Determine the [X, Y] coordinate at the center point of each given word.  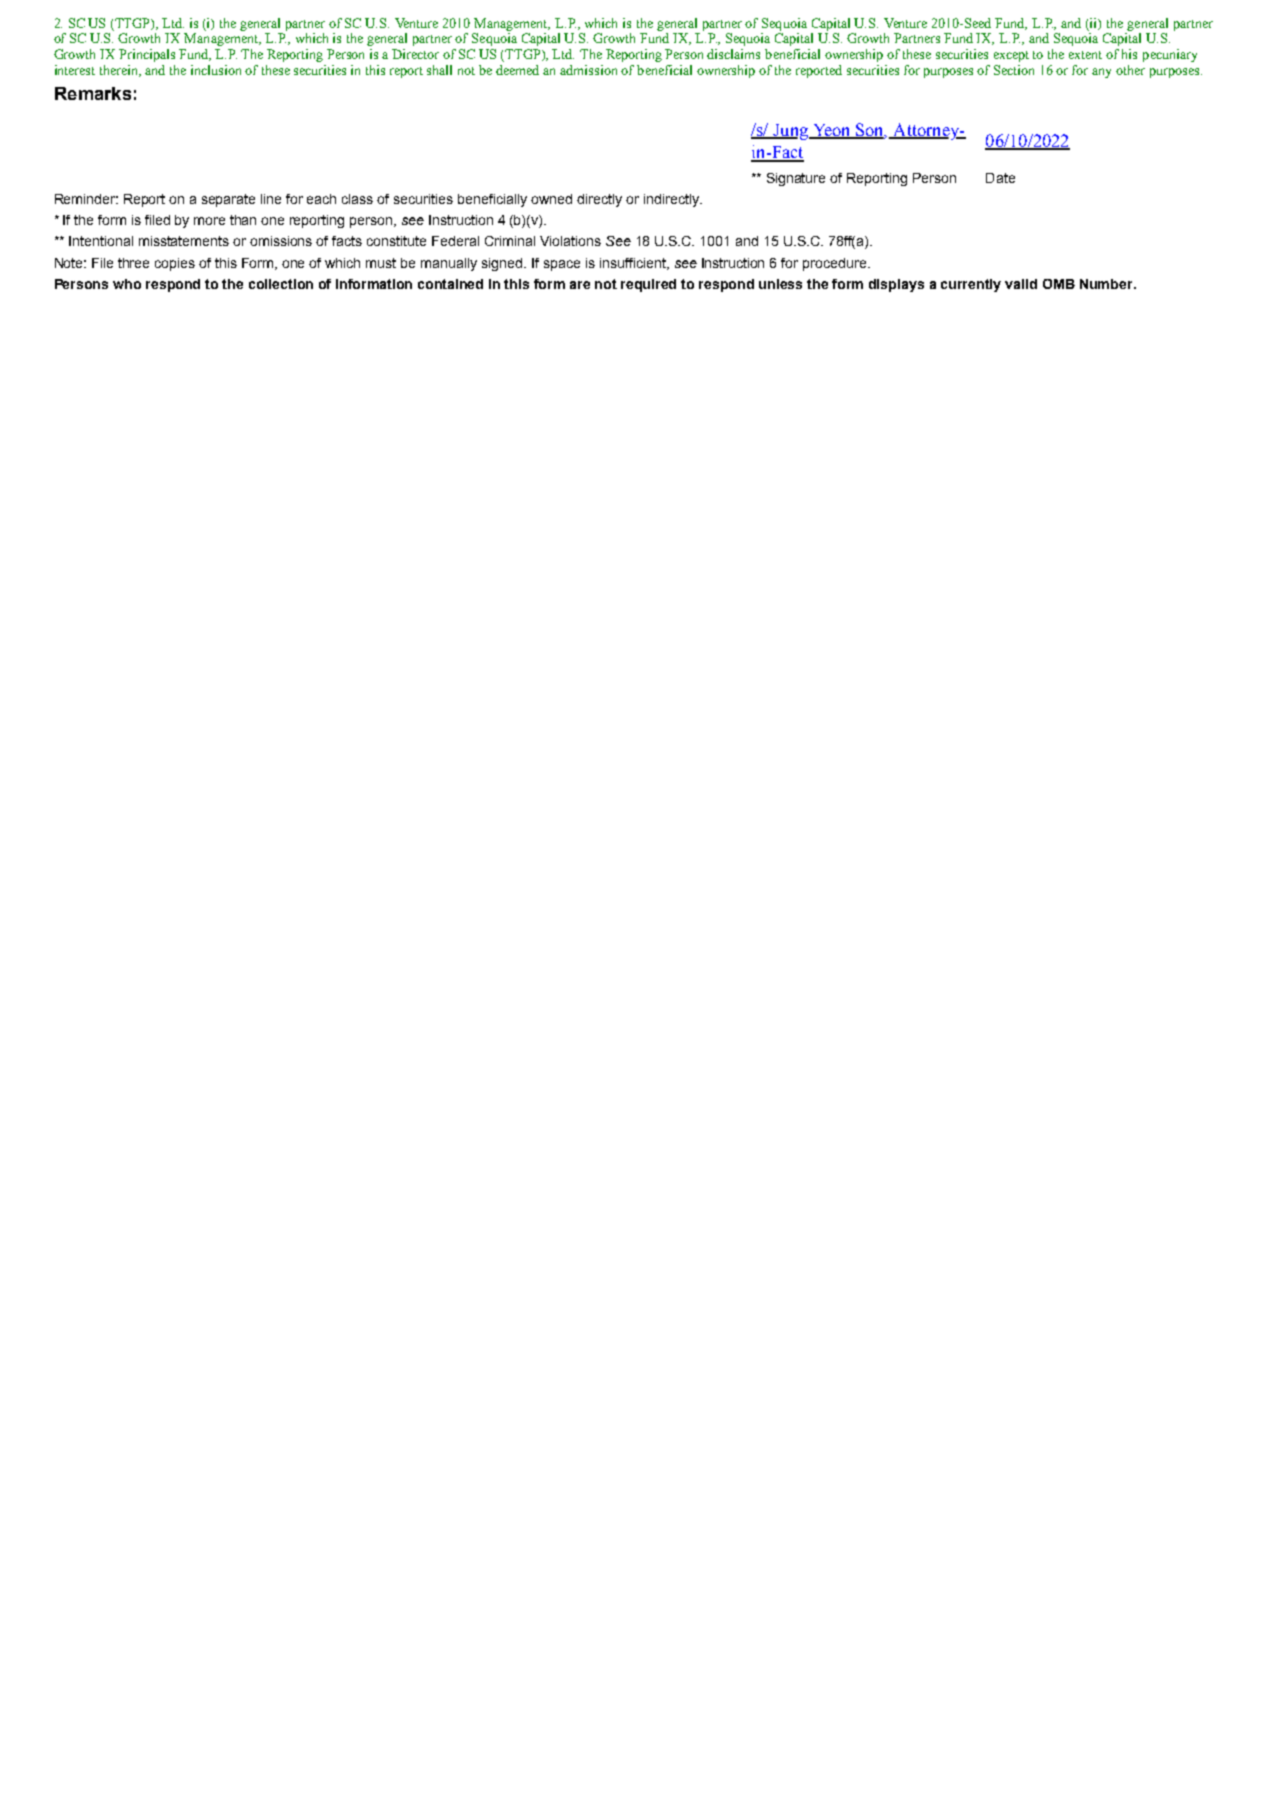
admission [588, 70]
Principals [147, 55]
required [648, 285]
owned [551, 199]
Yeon [831, 131]
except [1011, 56]
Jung [790, 132]
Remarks [93, 93]
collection [281, 284]
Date [1000, 178]
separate [228, 200]
